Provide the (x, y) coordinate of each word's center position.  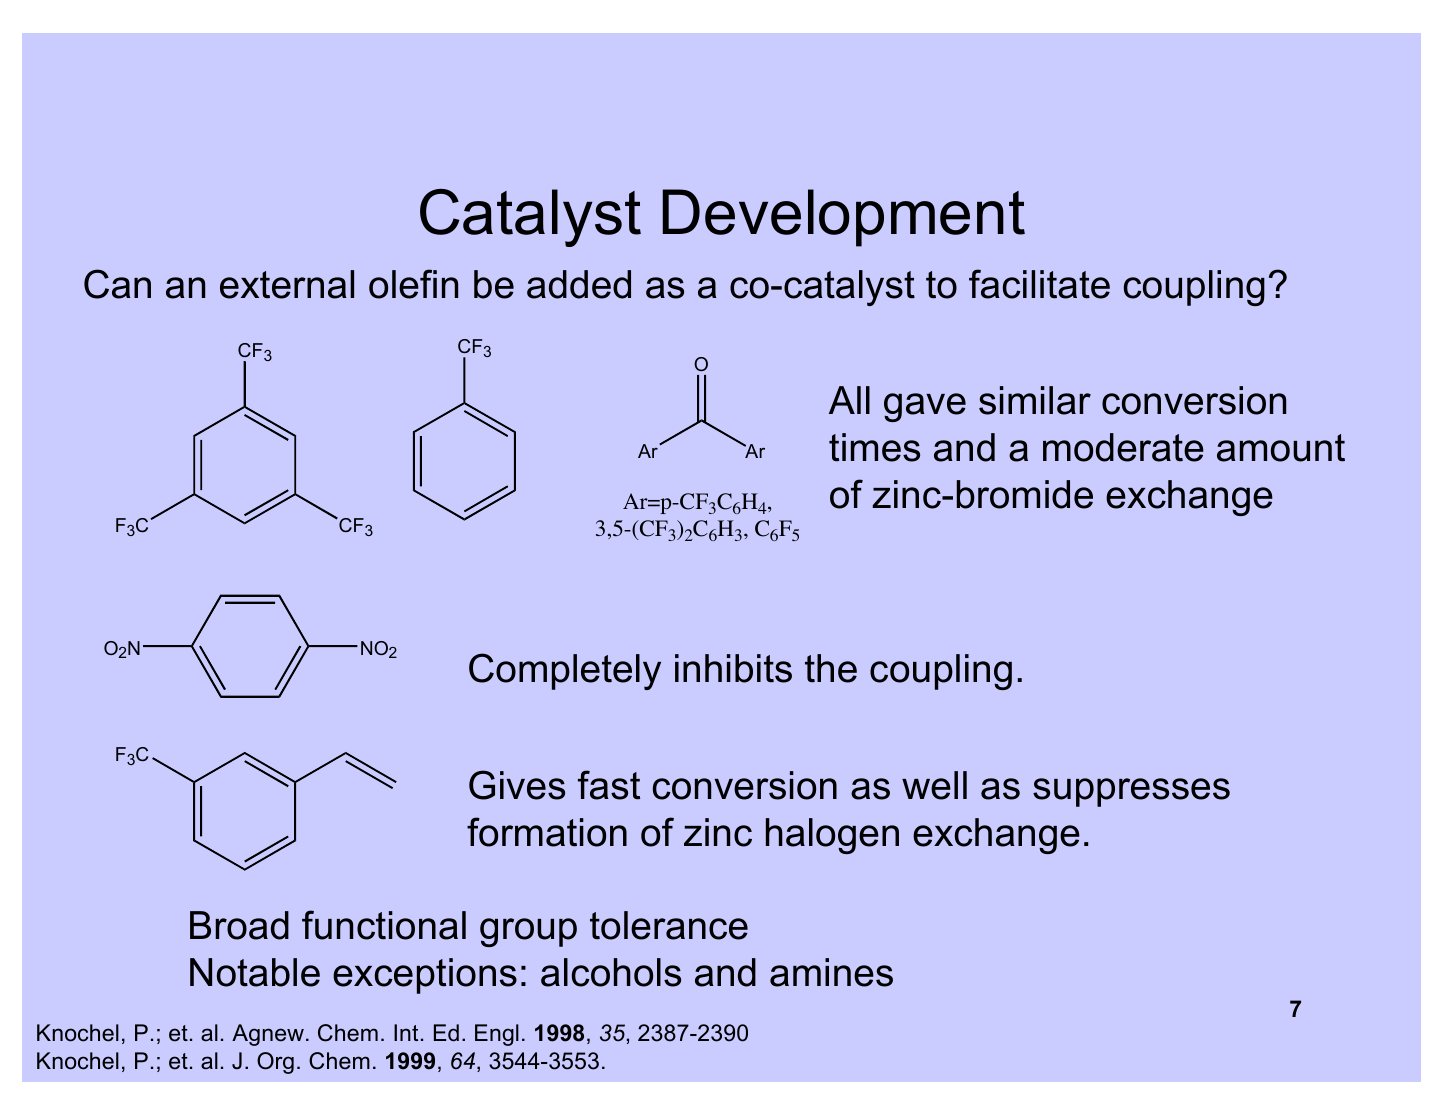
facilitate (1039, 284)
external (287, 284)
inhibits (733, 668)
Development (843, 218)
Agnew (268, 1035)
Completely (565, 671)
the (831, 668)
